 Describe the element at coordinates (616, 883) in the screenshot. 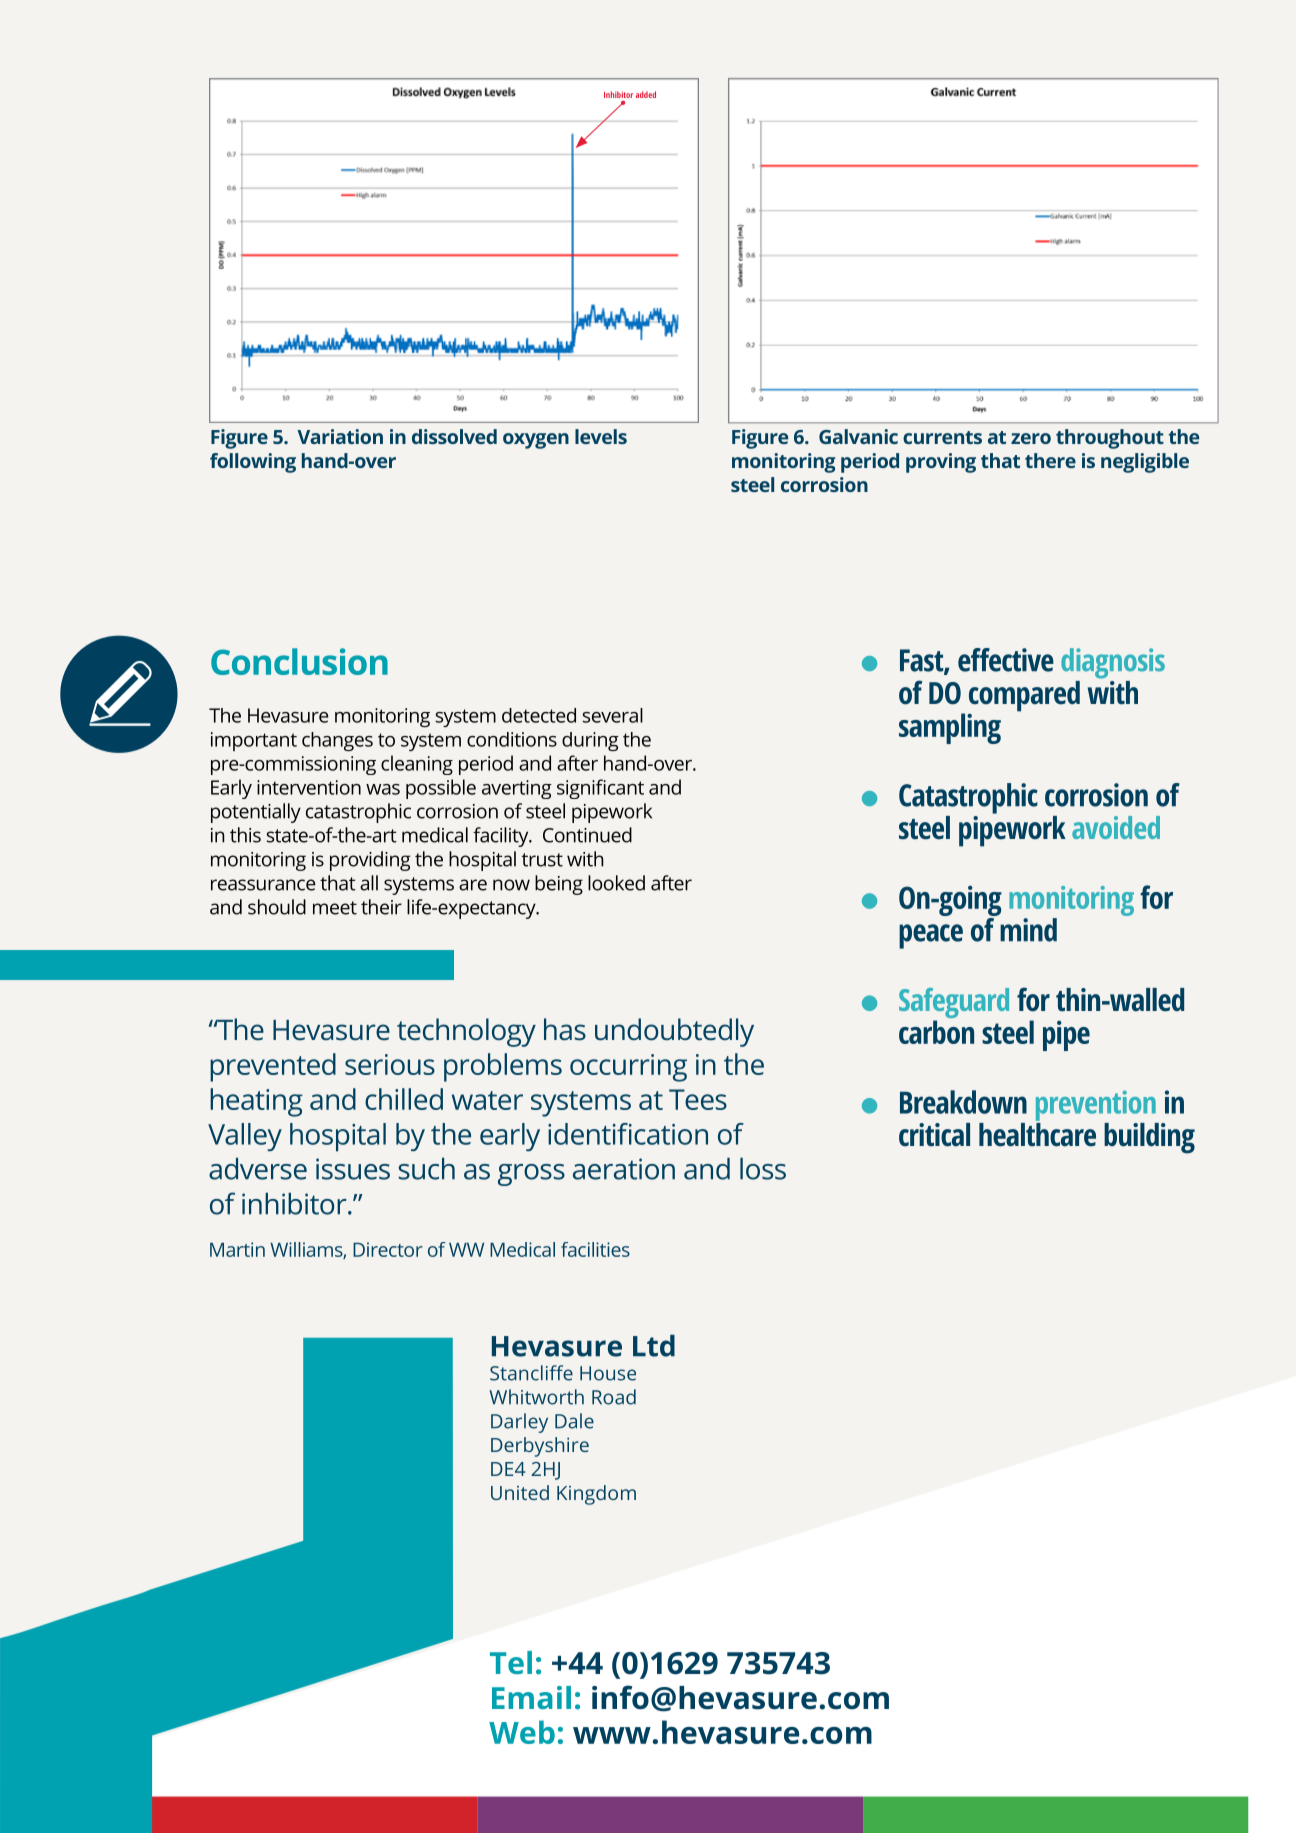

I see `looked` at that location.
